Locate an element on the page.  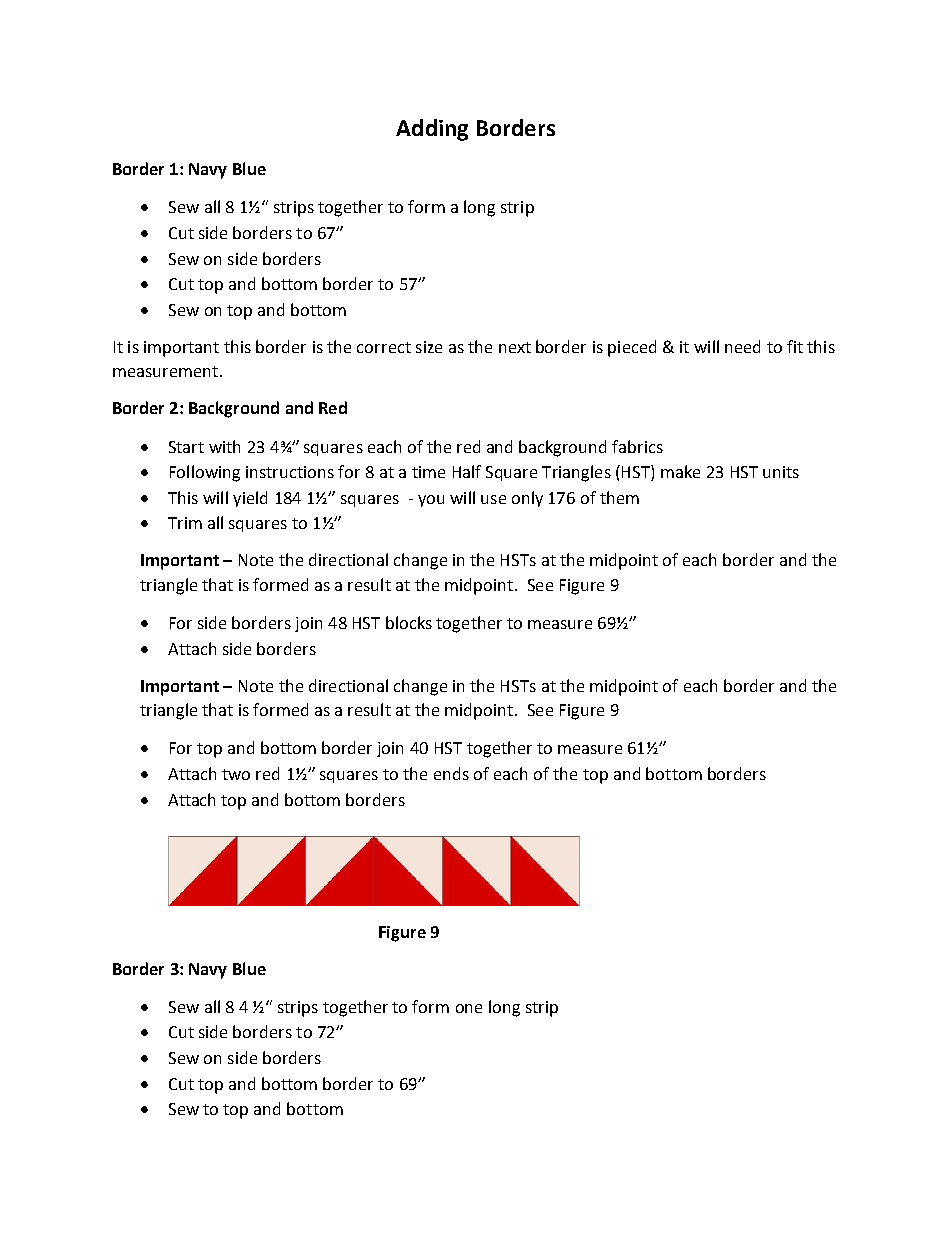
make is located at coordinates (680, 471).
